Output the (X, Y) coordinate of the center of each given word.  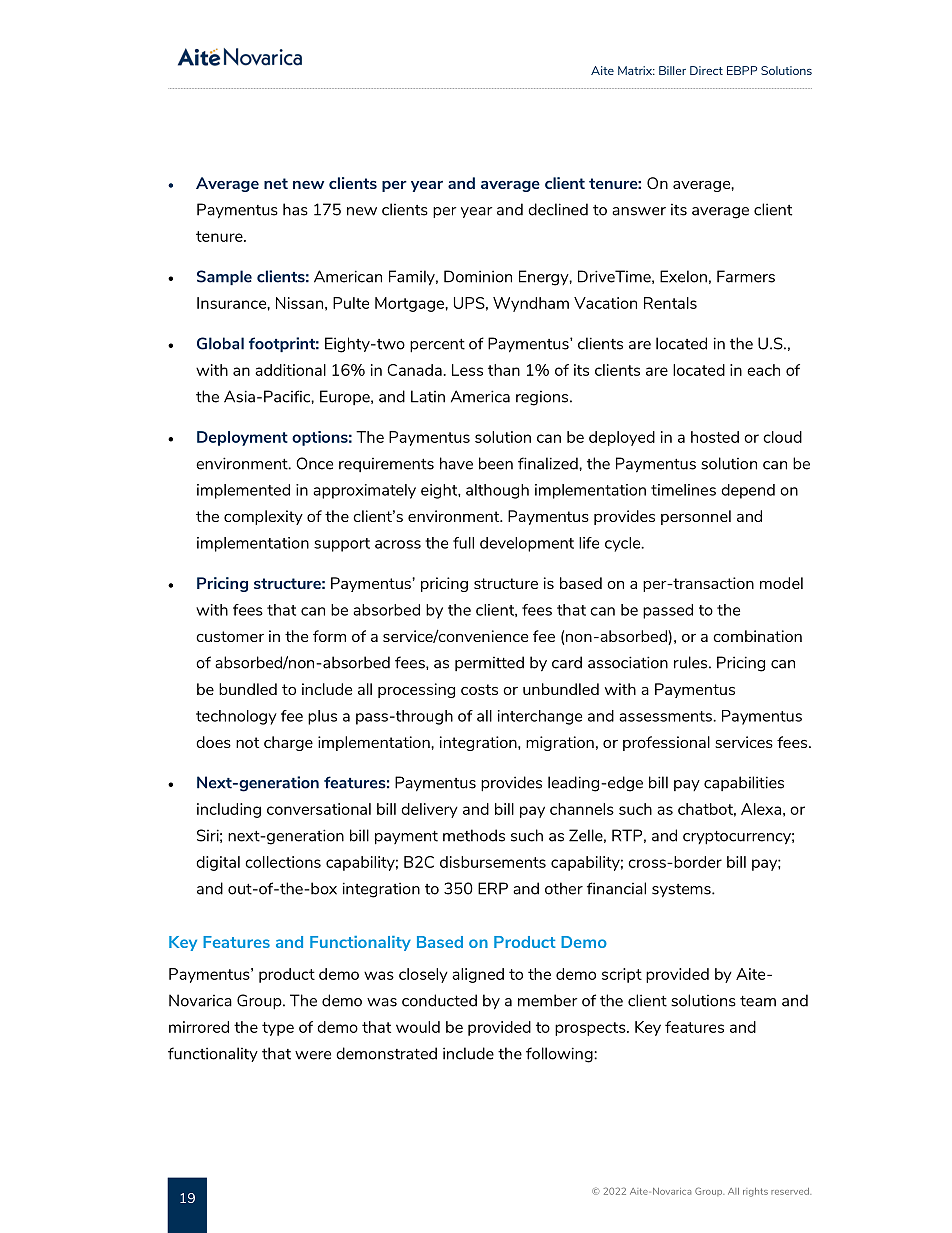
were (313, 1055)
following (560, 1055)
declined (558, 209)
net (276, 183)
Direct (706, 70)
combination (757, 636)
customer (230, 636)
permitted (489, 663)
